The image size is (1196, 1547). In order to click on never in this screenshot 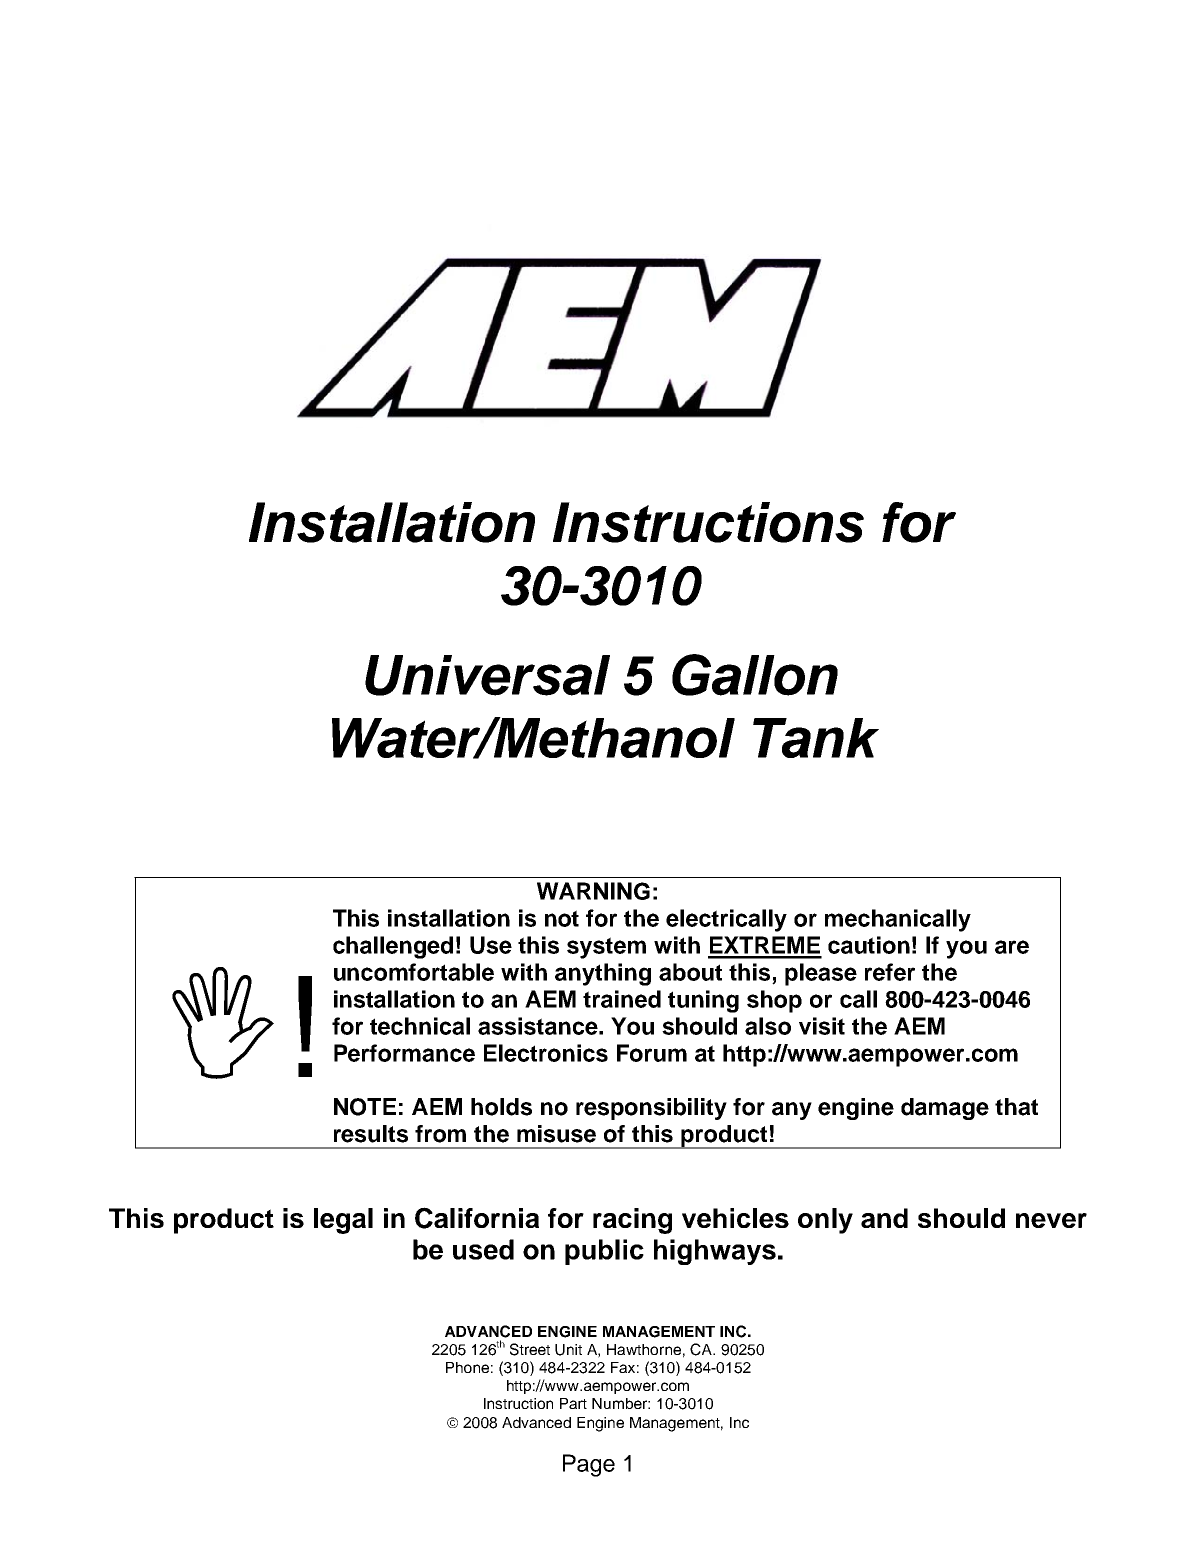, I will do `click(1051, 1220)`.
